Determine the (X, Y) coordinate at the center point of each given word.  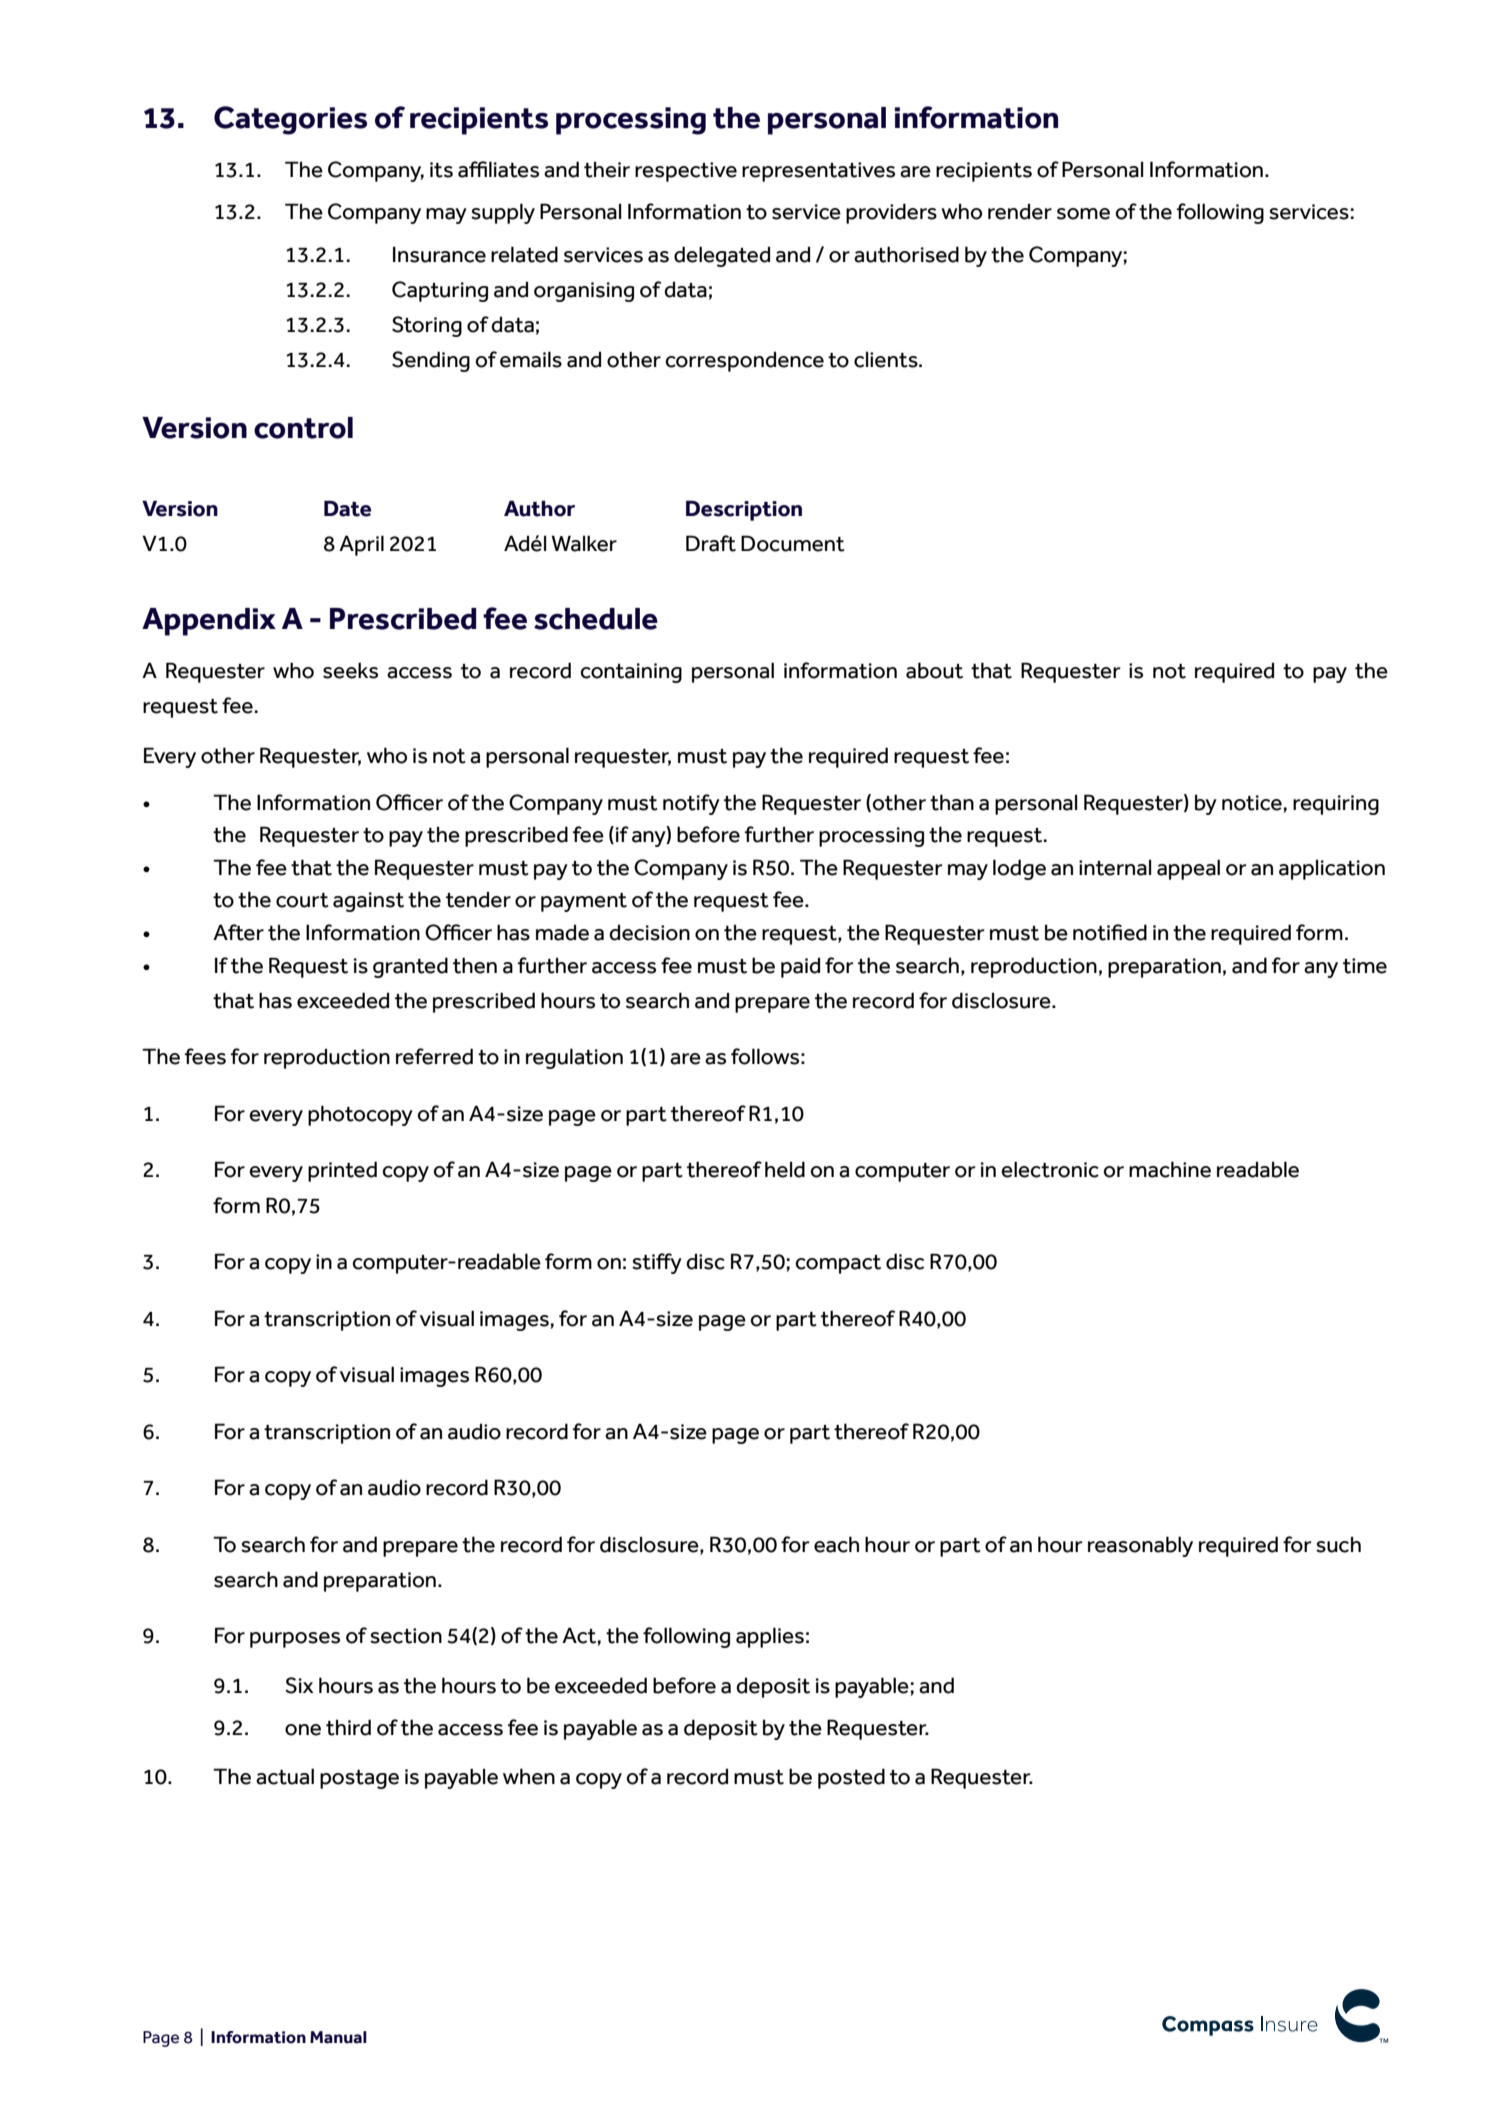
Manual (338, 2037)
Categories (290, 120)
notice (1252, 803)
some (1083, 214)
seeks (350, 670)
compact (838, 1264)
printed (342, 1171)
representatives (818, 172)
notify (691, 804)
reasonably (1140, 1546)
